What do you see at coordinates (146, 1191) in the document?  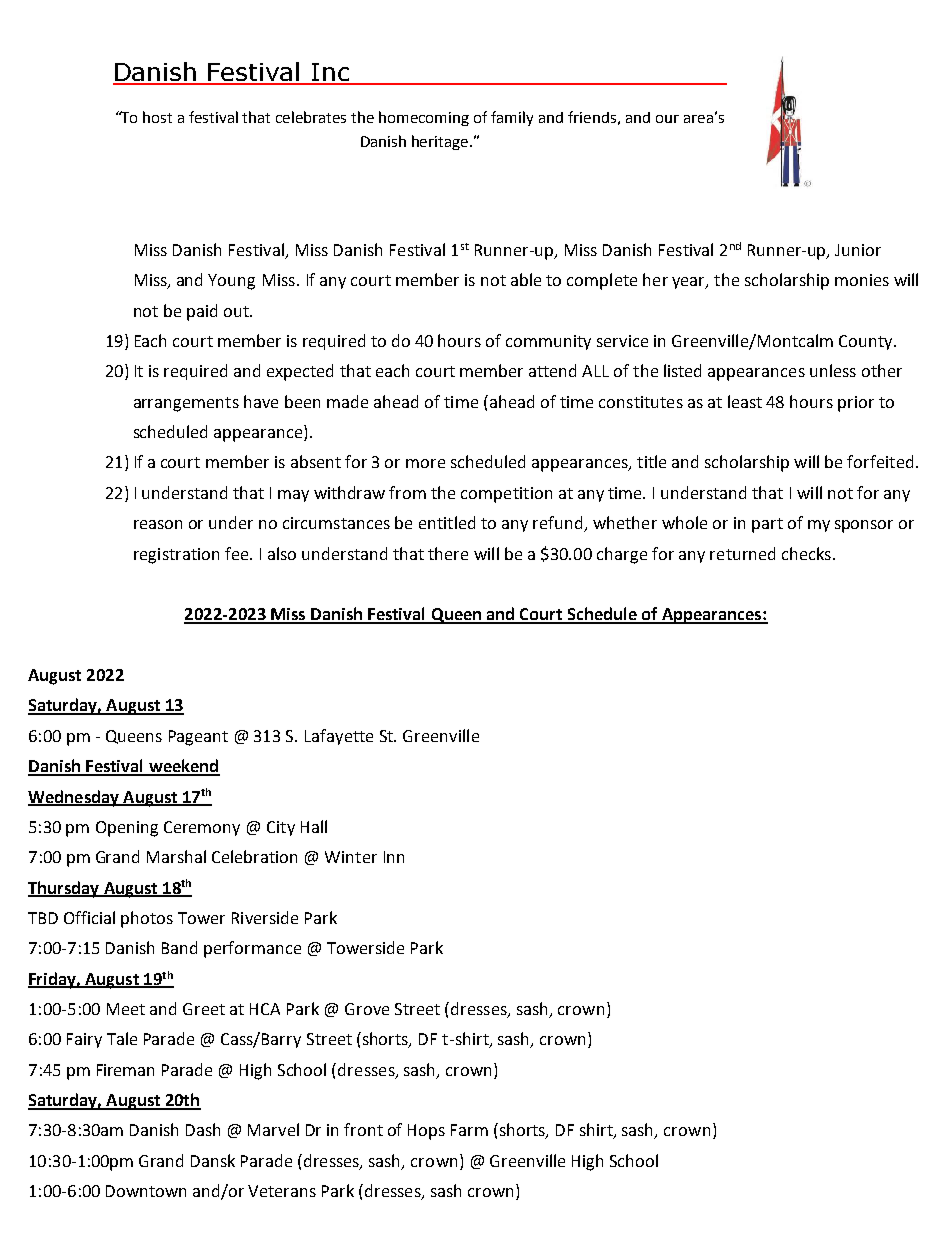 I see `Downtown` at bounding box center [146, 1191].
